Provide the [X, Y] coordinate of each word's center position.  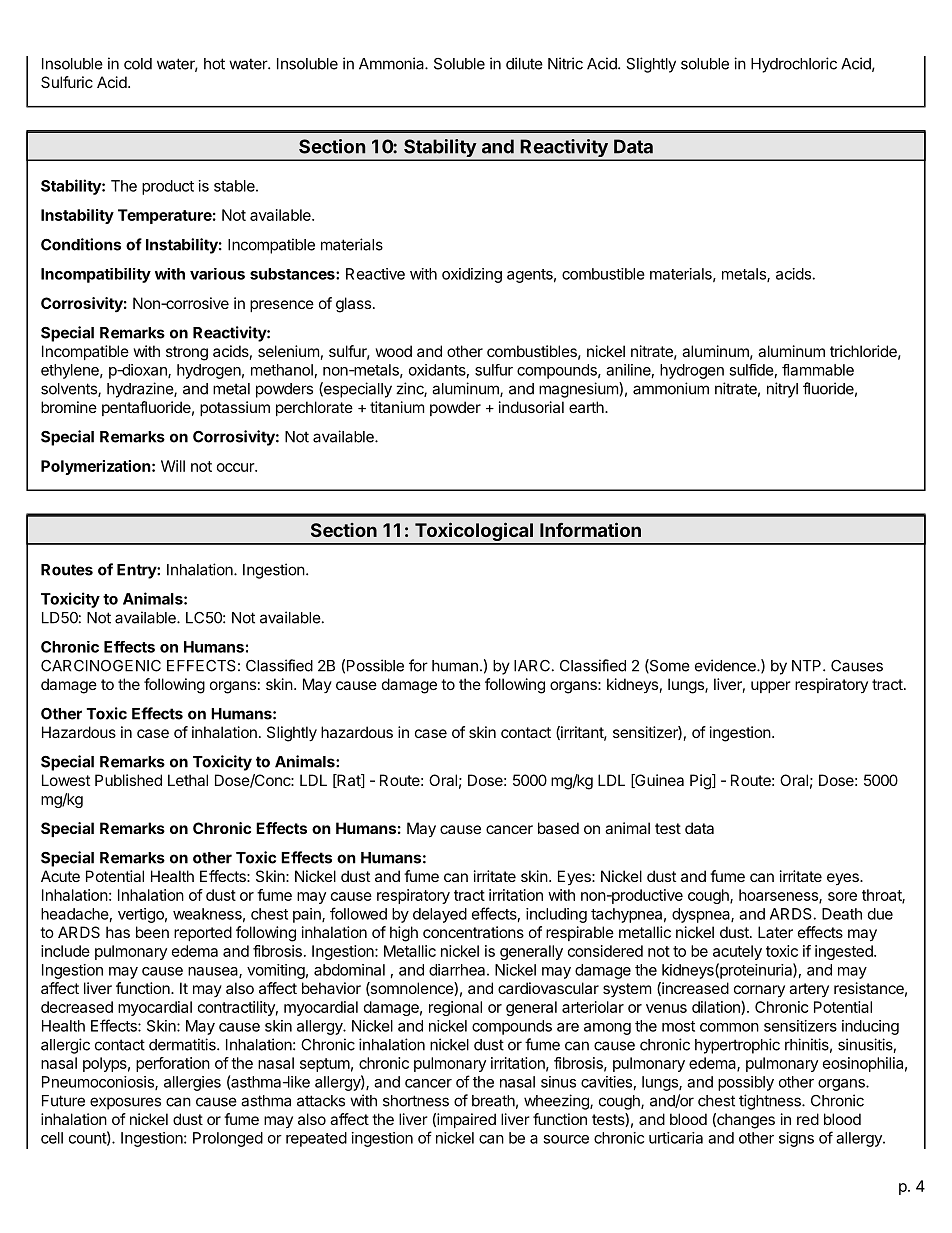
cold [138, 64]
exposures [125, 1103]
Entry [137, 571]
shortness [416, 1101]
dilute [524, 63]
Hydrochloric [794, 65]
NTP [808, 666]
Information [590, 529]
